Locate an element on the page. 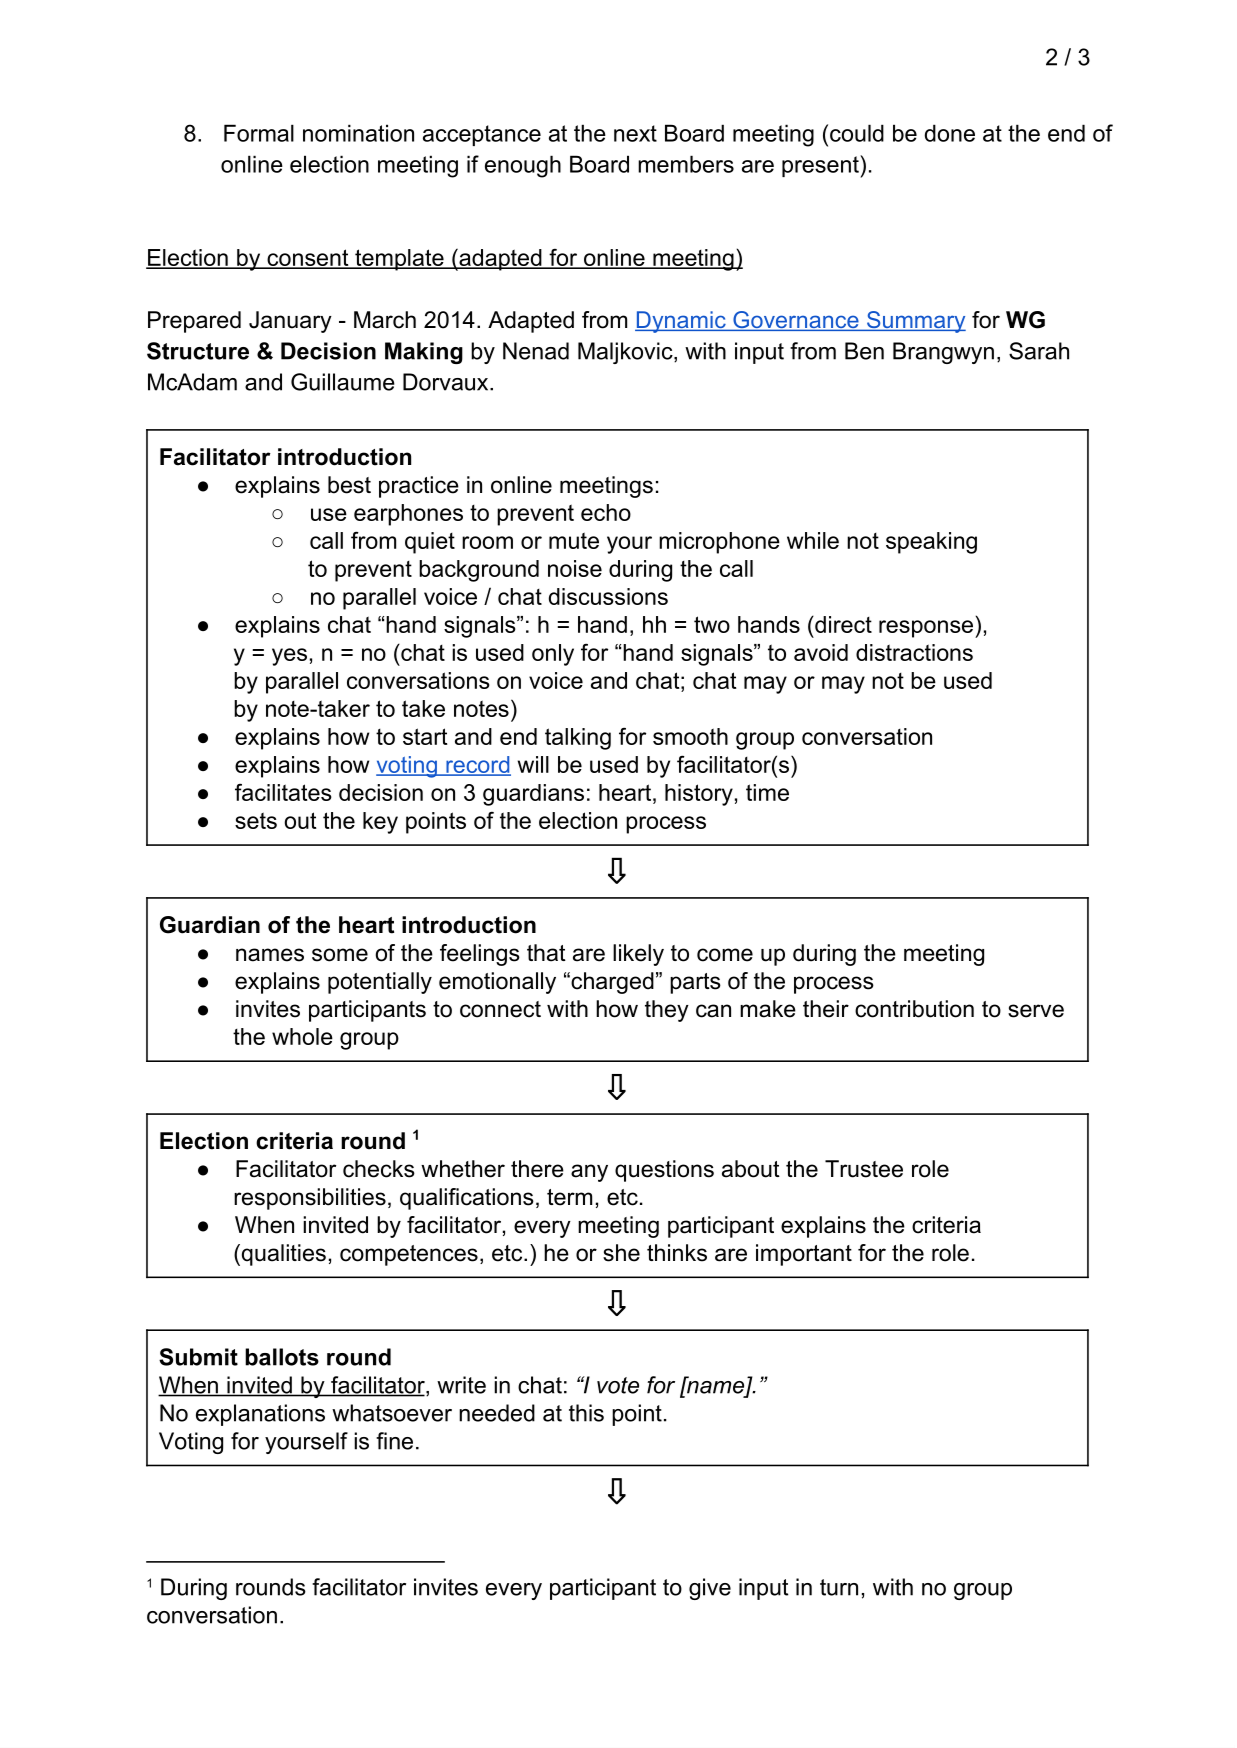  any is located at coordinates (589, 1173).
